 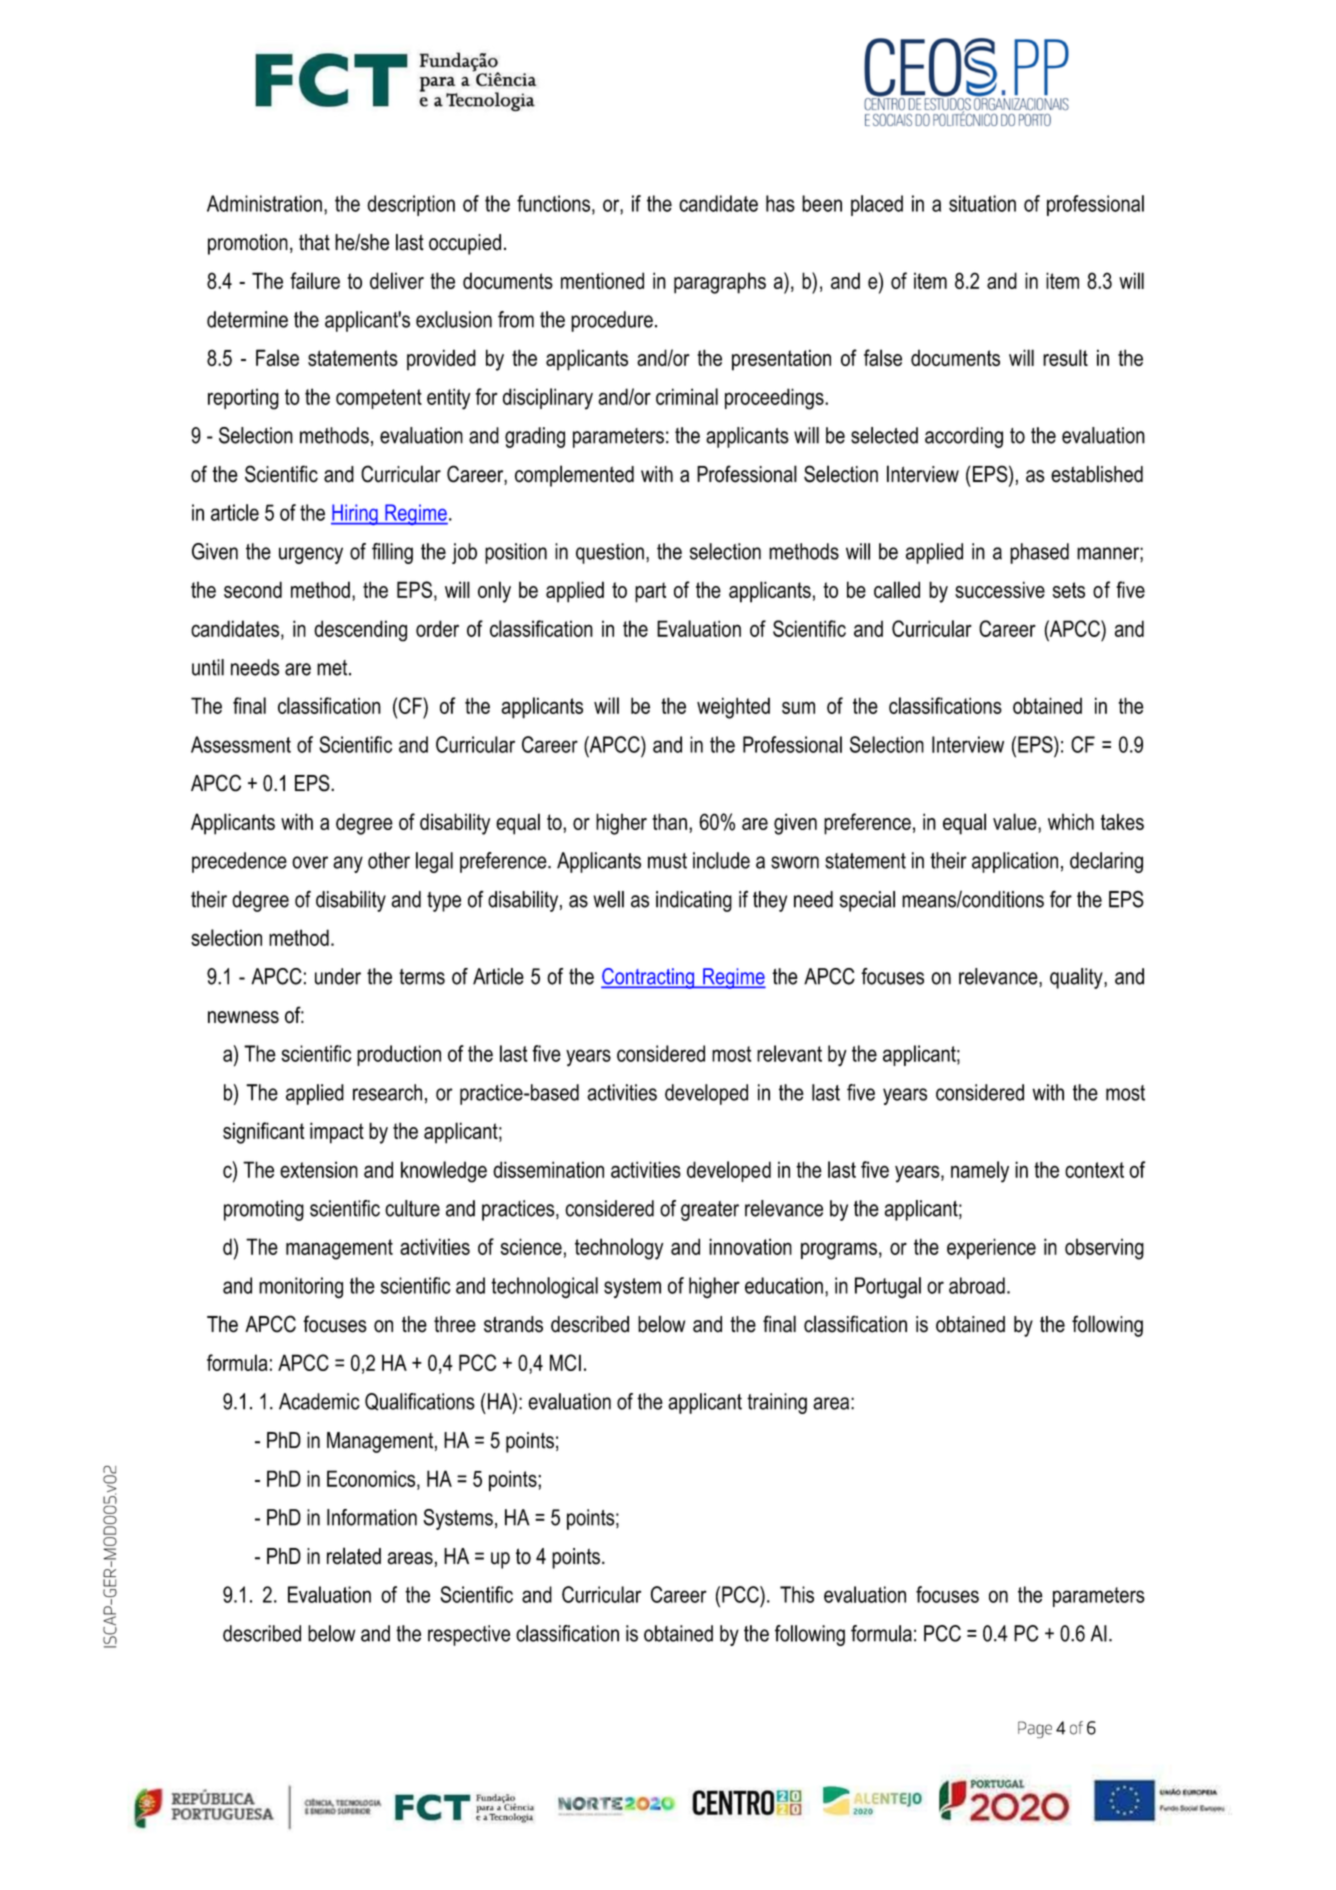 What do you see at coordinates (720, 283) in the screenshot?
I see `paragraphs` at bounding box center [720, 283].
